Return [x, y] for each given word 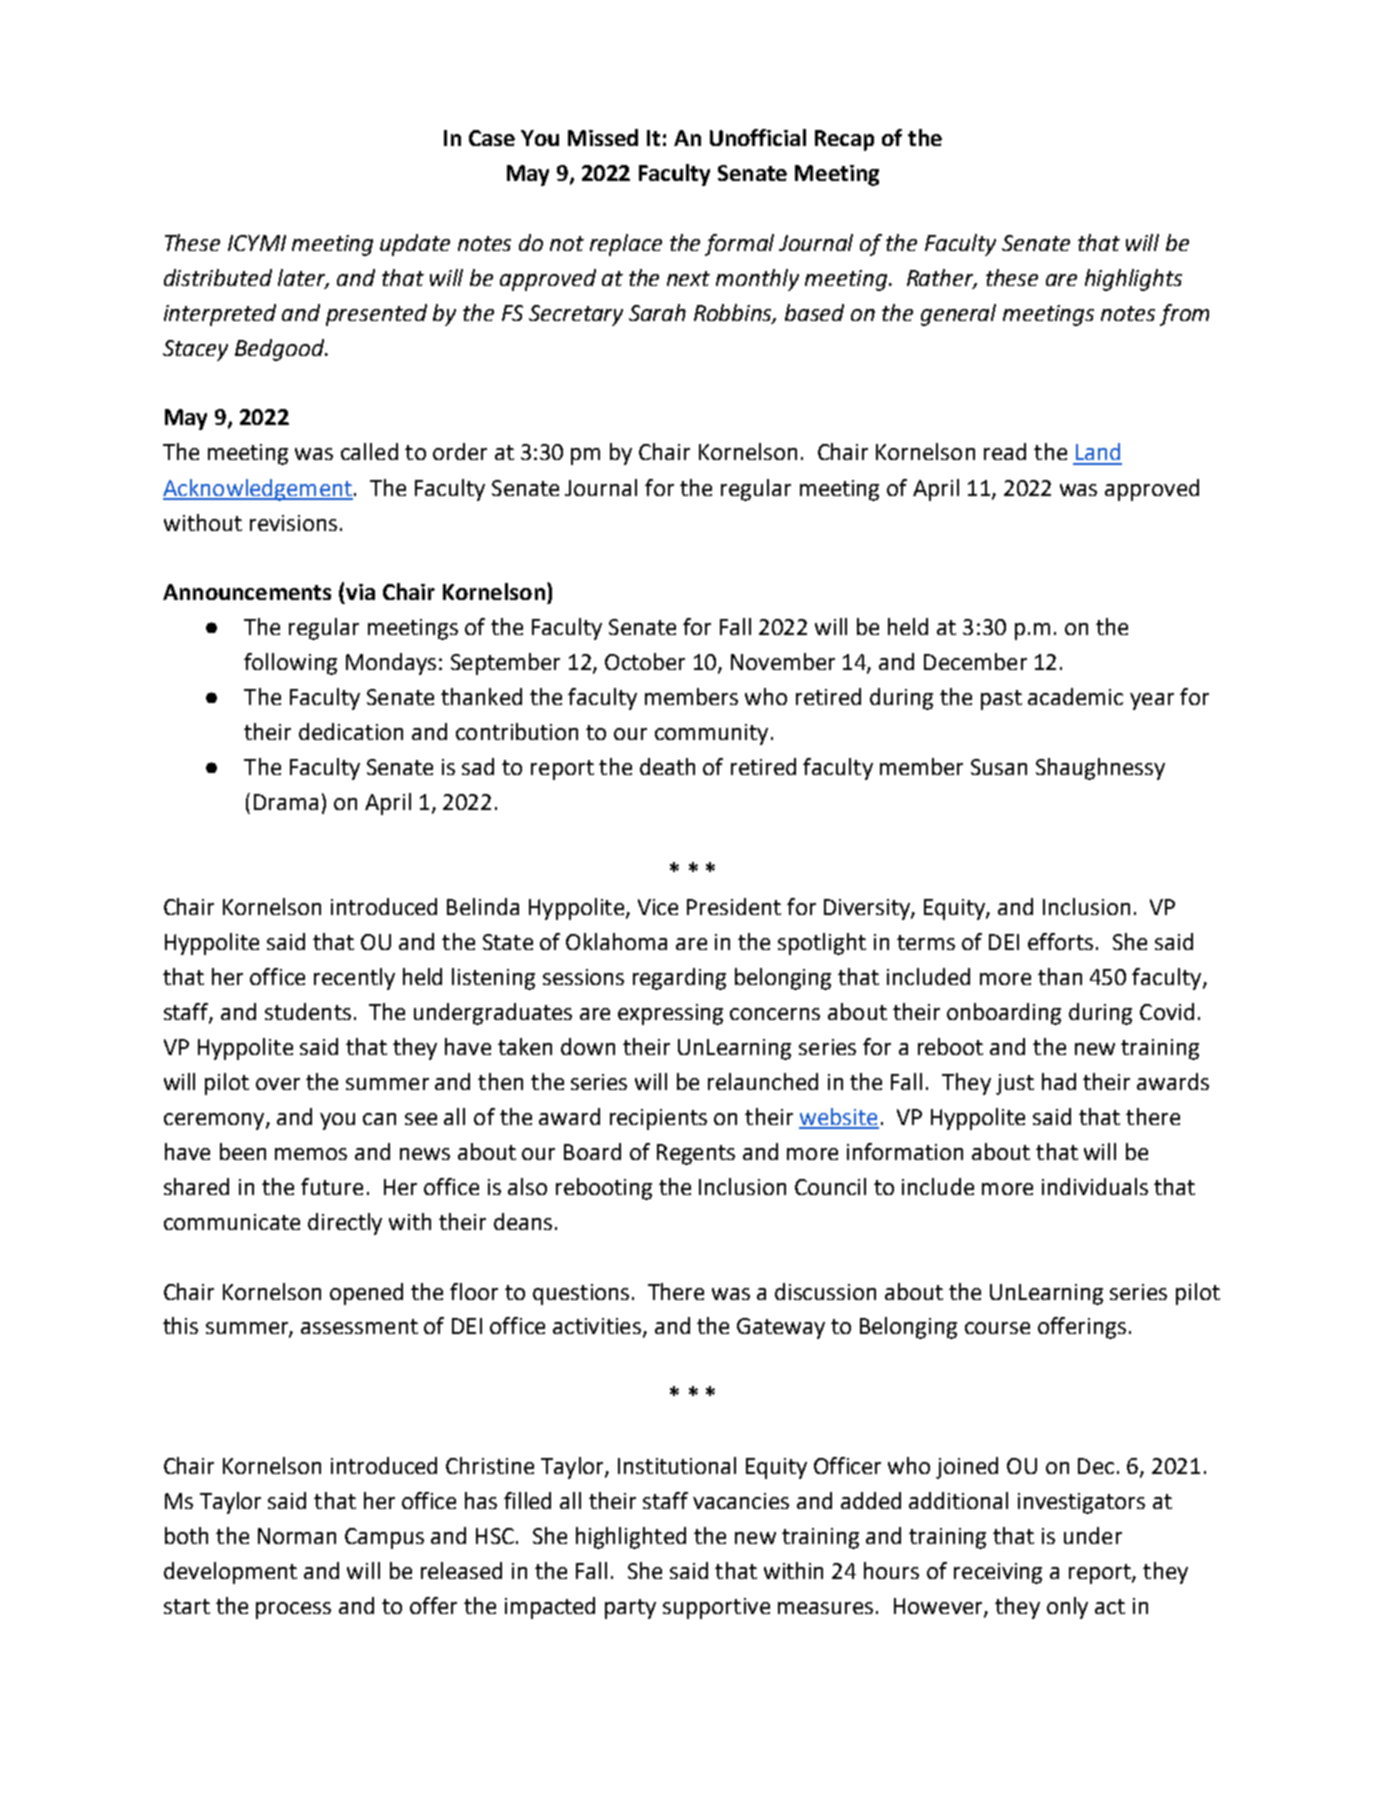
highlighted [631, 1538]
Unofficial [758, 137]
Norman [297, 1536]
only [1067, 1608]
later [303, 278]
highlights [1133, 280]
